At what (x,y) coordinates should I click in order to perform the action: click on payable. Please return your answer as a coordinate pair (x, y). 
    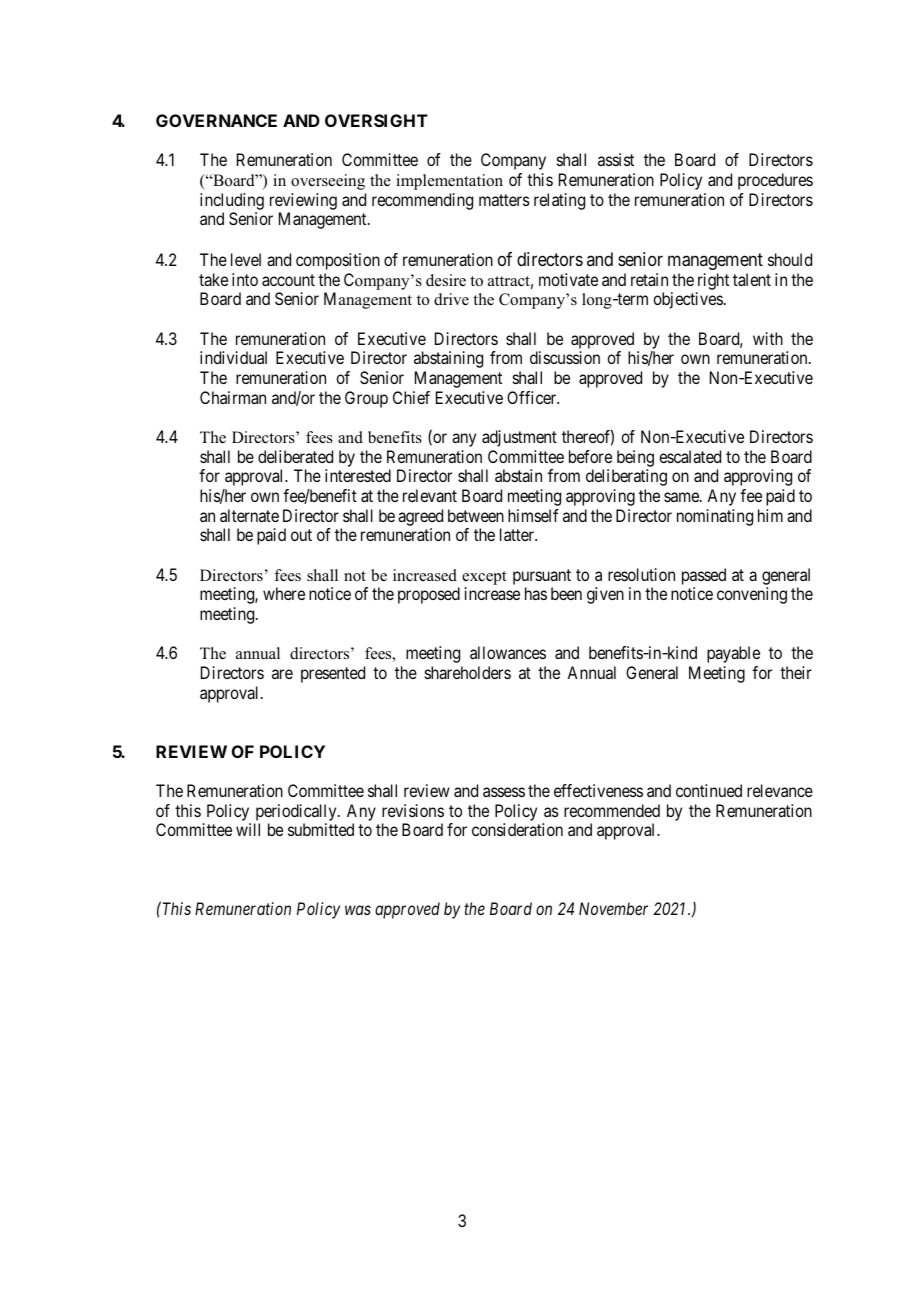
    Looking at the image, I should click on (733, 654).
